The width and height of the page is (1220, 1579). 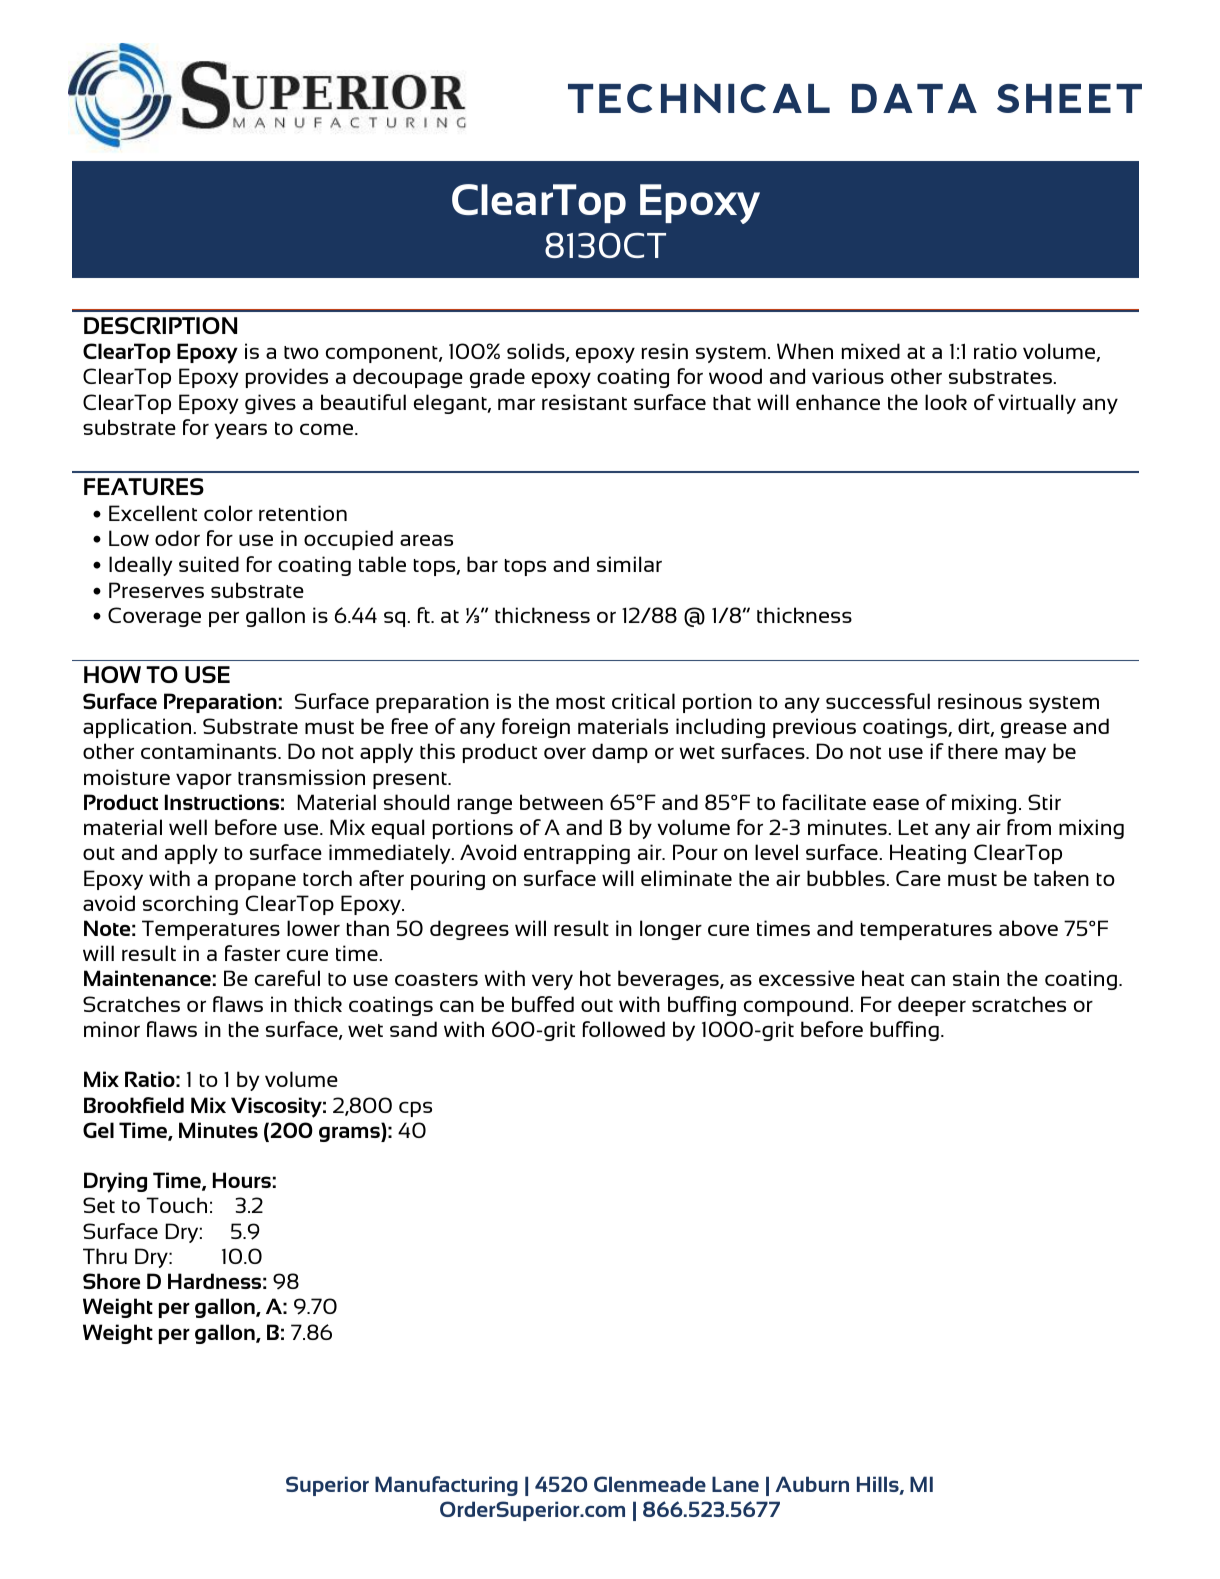 What do you see at coordinates (160, 325) in the page?
I see `DESCRIPTION` at bounding box center [160, 325].
